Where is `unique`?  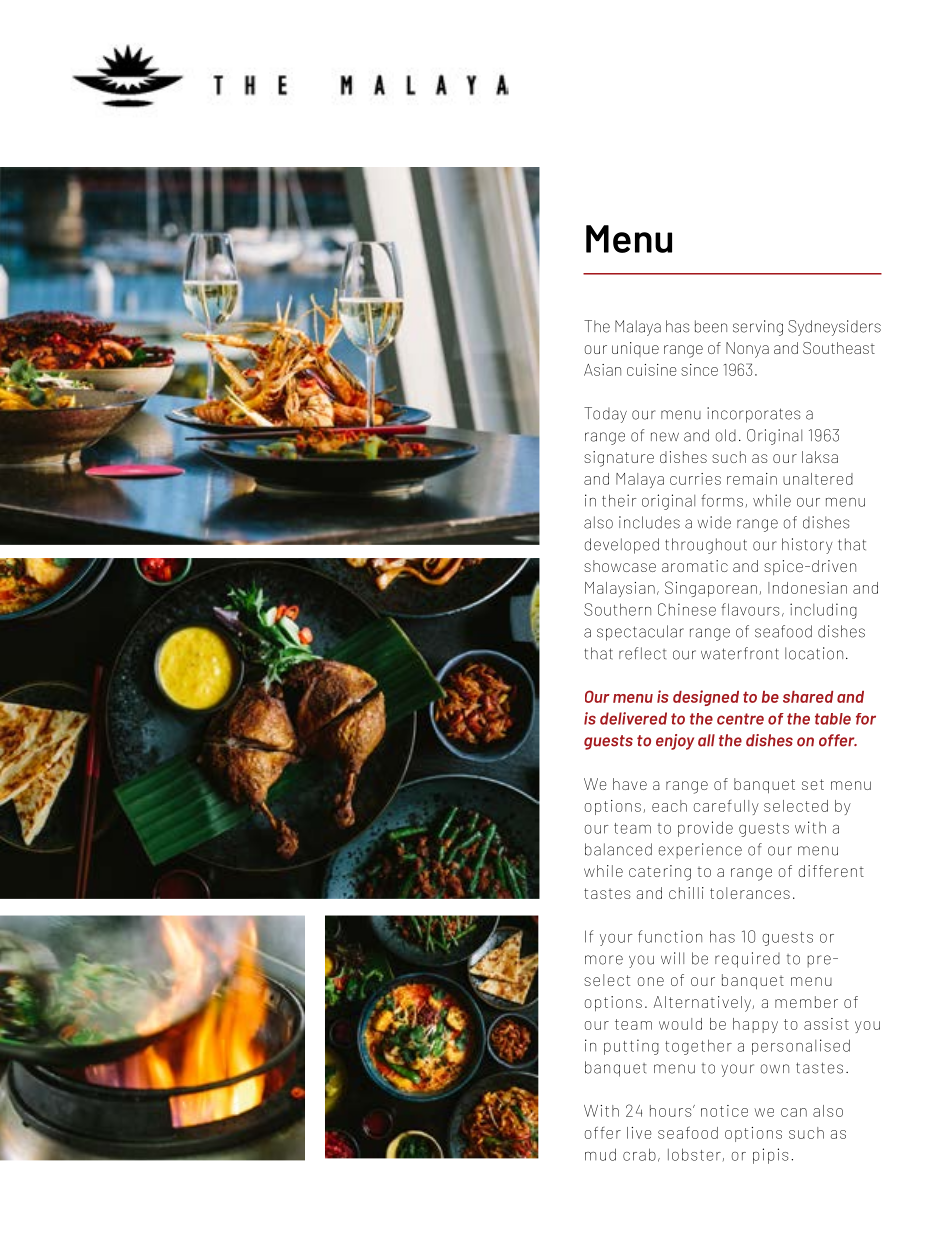 unique is located at coordinates (635, 349).
